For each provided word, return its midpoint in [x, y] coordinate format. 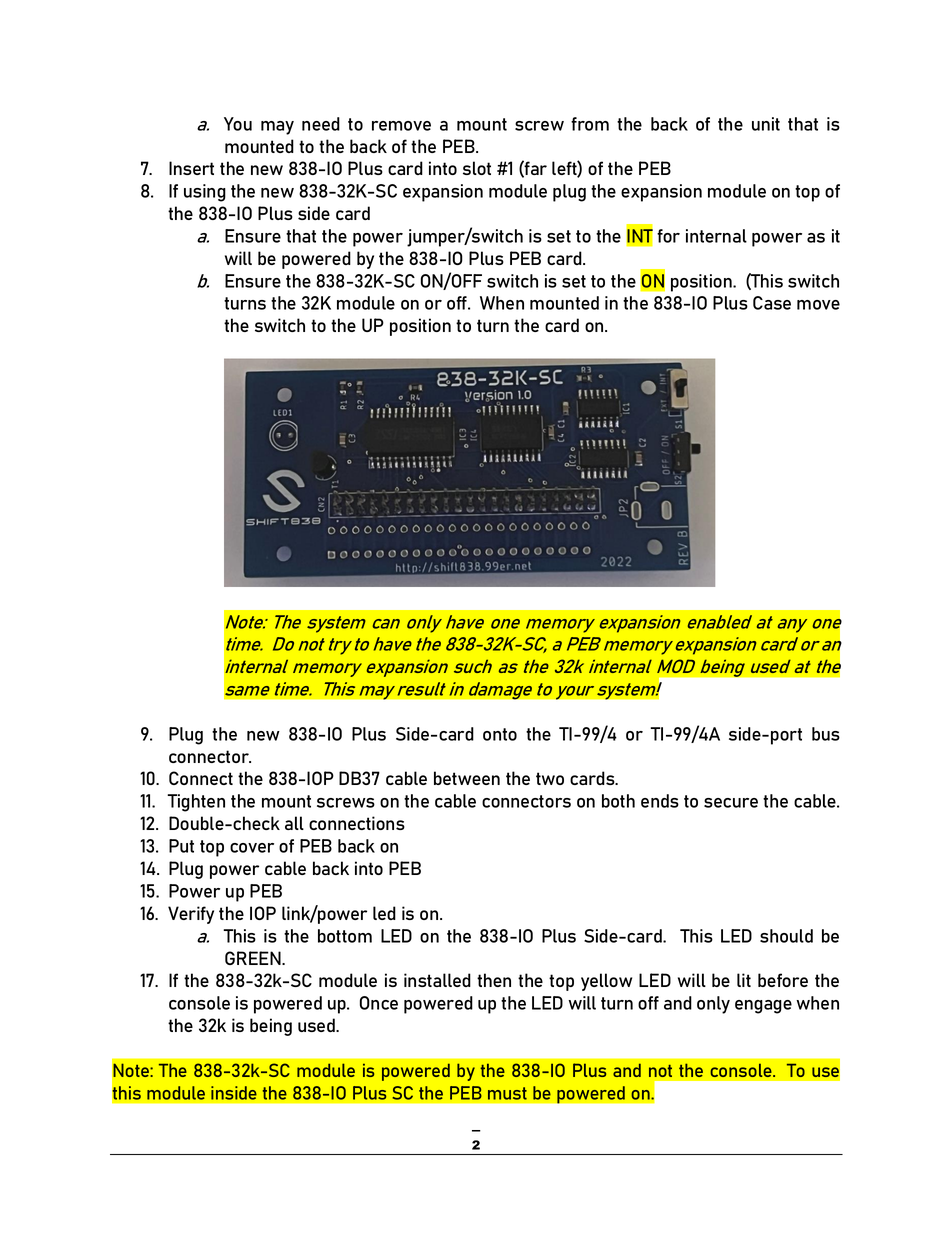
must [507, 1093]
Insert [191, 168]
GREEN [254, 958]
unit [766, 124]
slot [477, 168]
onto [500, 734]
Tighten [196, 803]
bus [826, 734]
